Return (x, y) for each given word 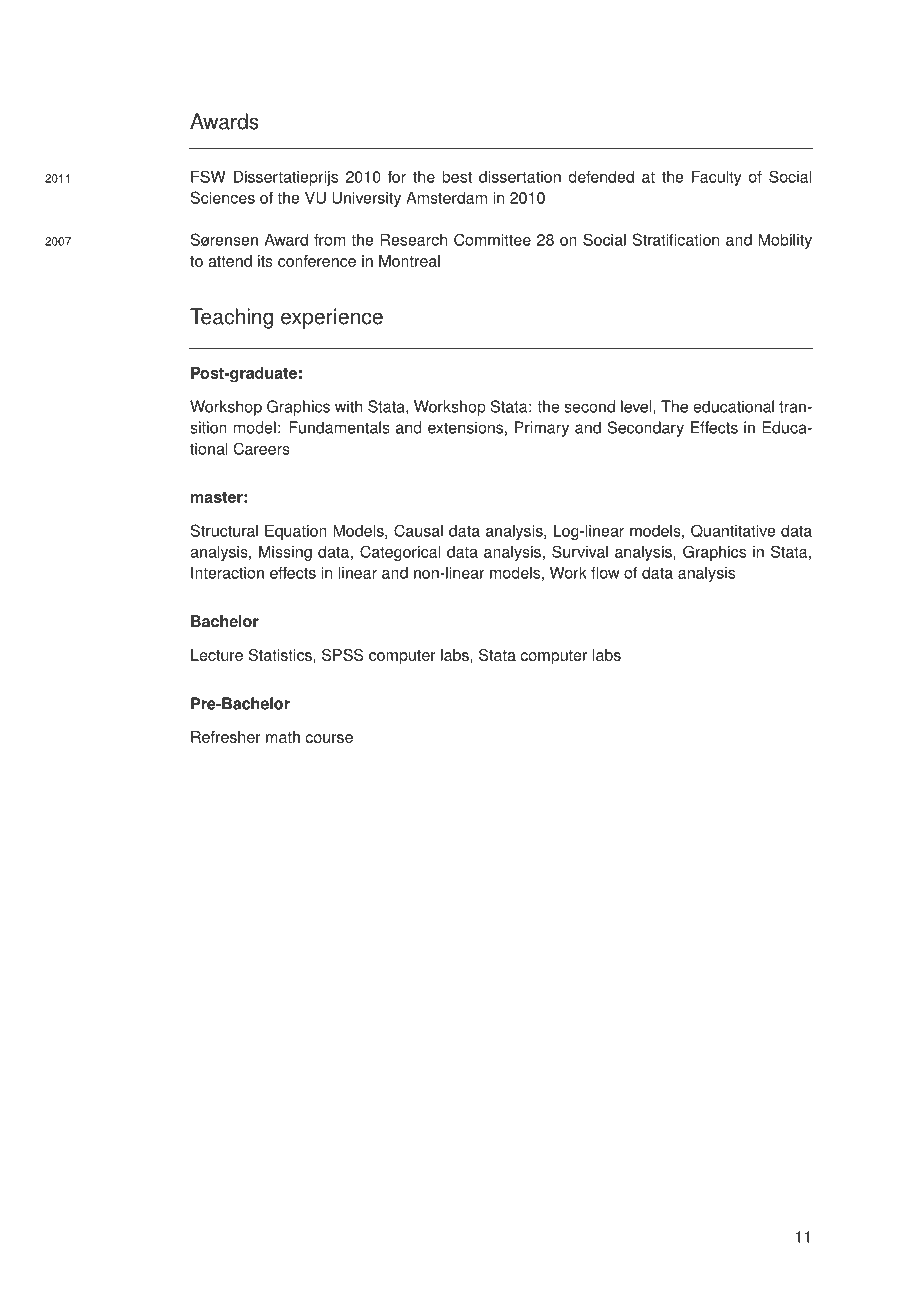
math (283, 737)
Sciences (223, 197)
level (637, 407)
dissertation (520, 176)
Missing (285, 553)
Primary (542, 429)
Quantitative (733, 531)
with (348, 406)
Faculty (717, 178)
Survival (580, 551)
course (329, 738)
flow (605, 572)
